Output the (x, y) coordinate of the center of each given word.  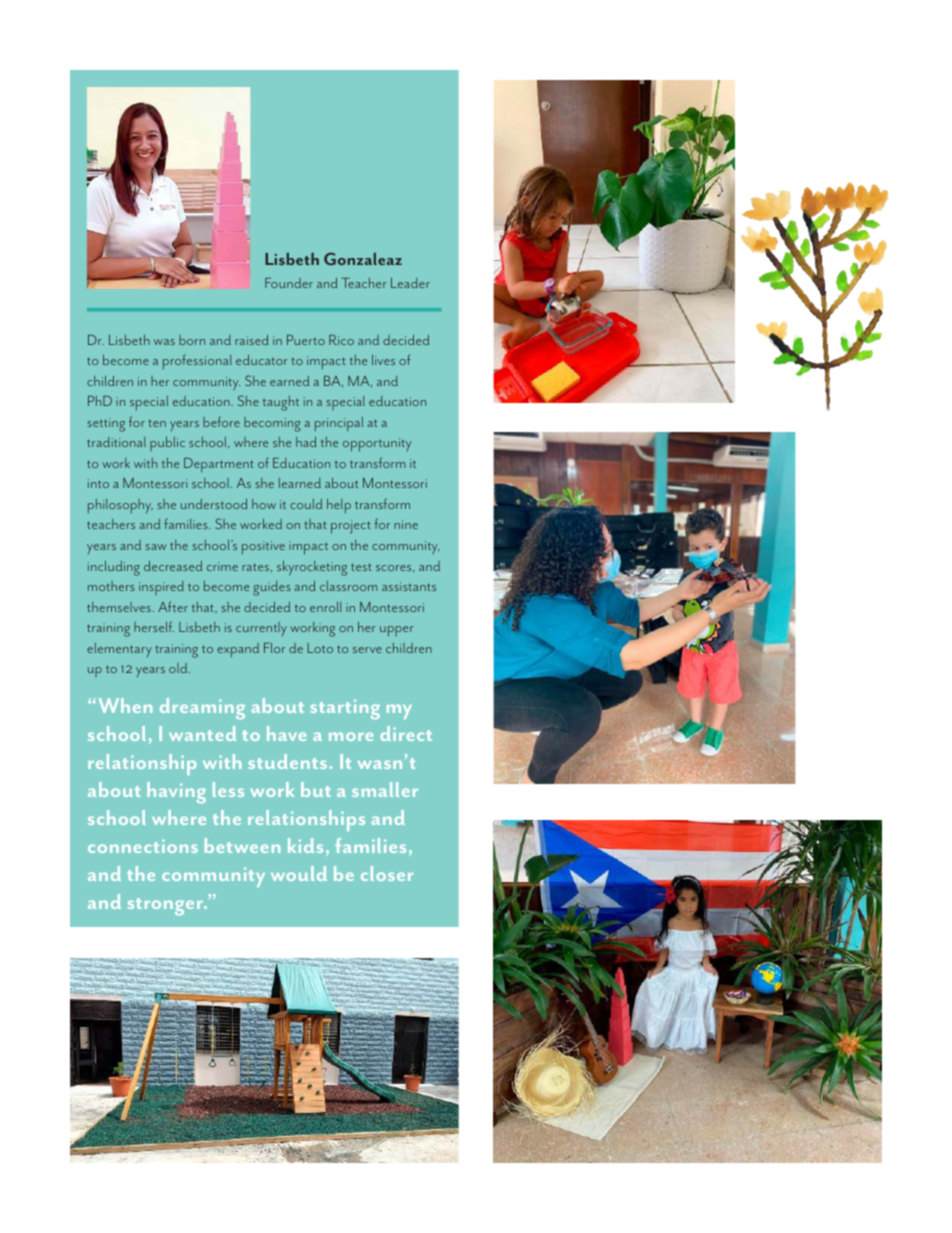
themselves (119, 607)
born (192, 340)
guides (272, 588)
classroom (349, 586)
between (242, 845)
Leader (410, 283)
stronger (166, 906)
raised (252, 340)
